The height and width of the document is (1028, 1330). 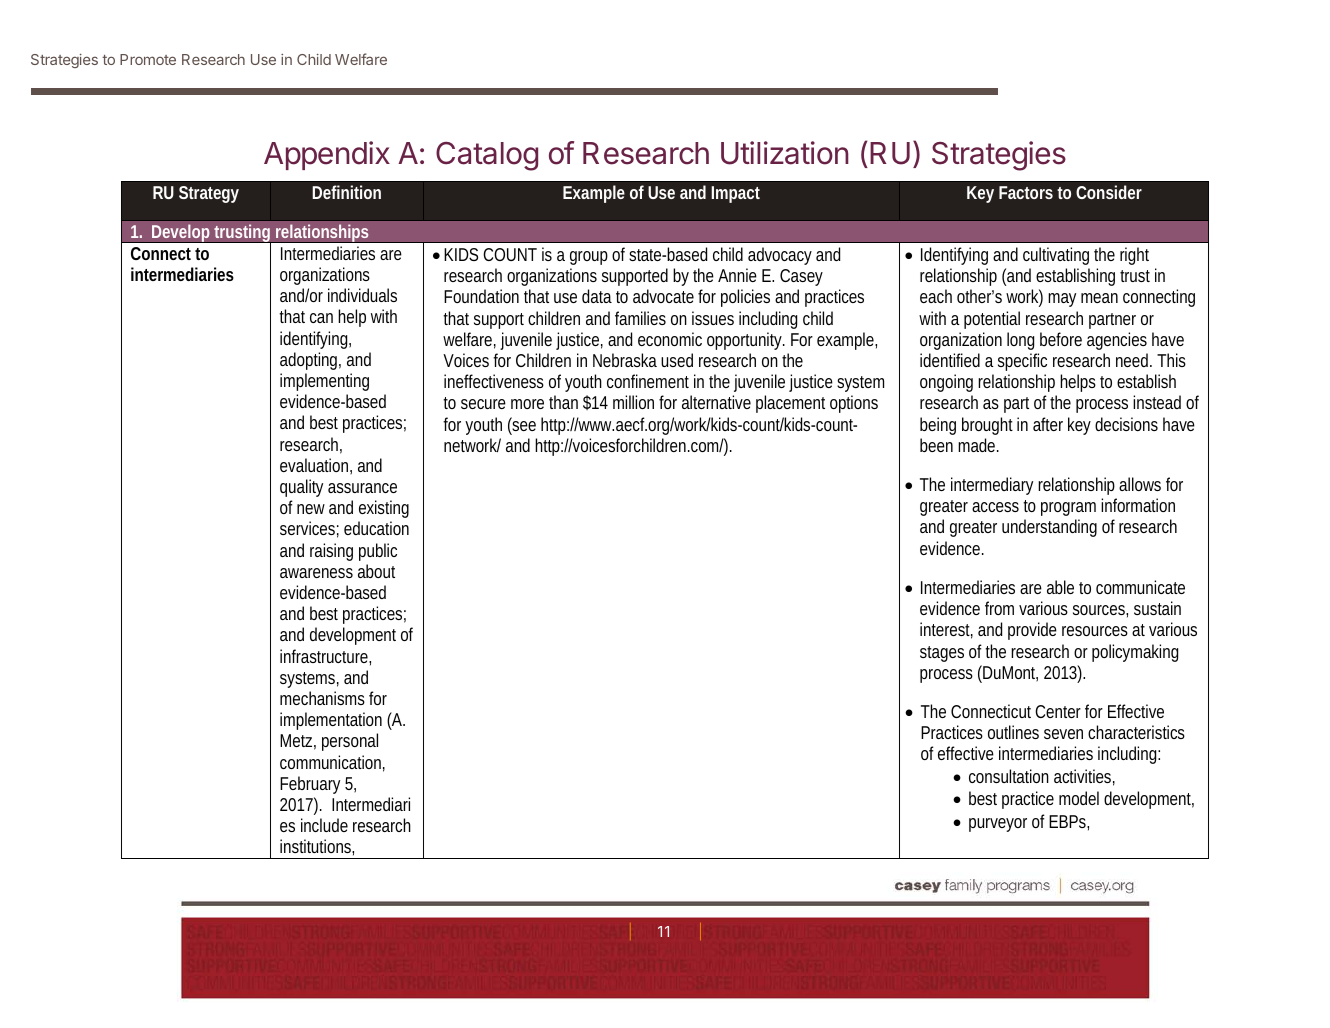 I want to click on Utilization, so click(x=785, y=153).
